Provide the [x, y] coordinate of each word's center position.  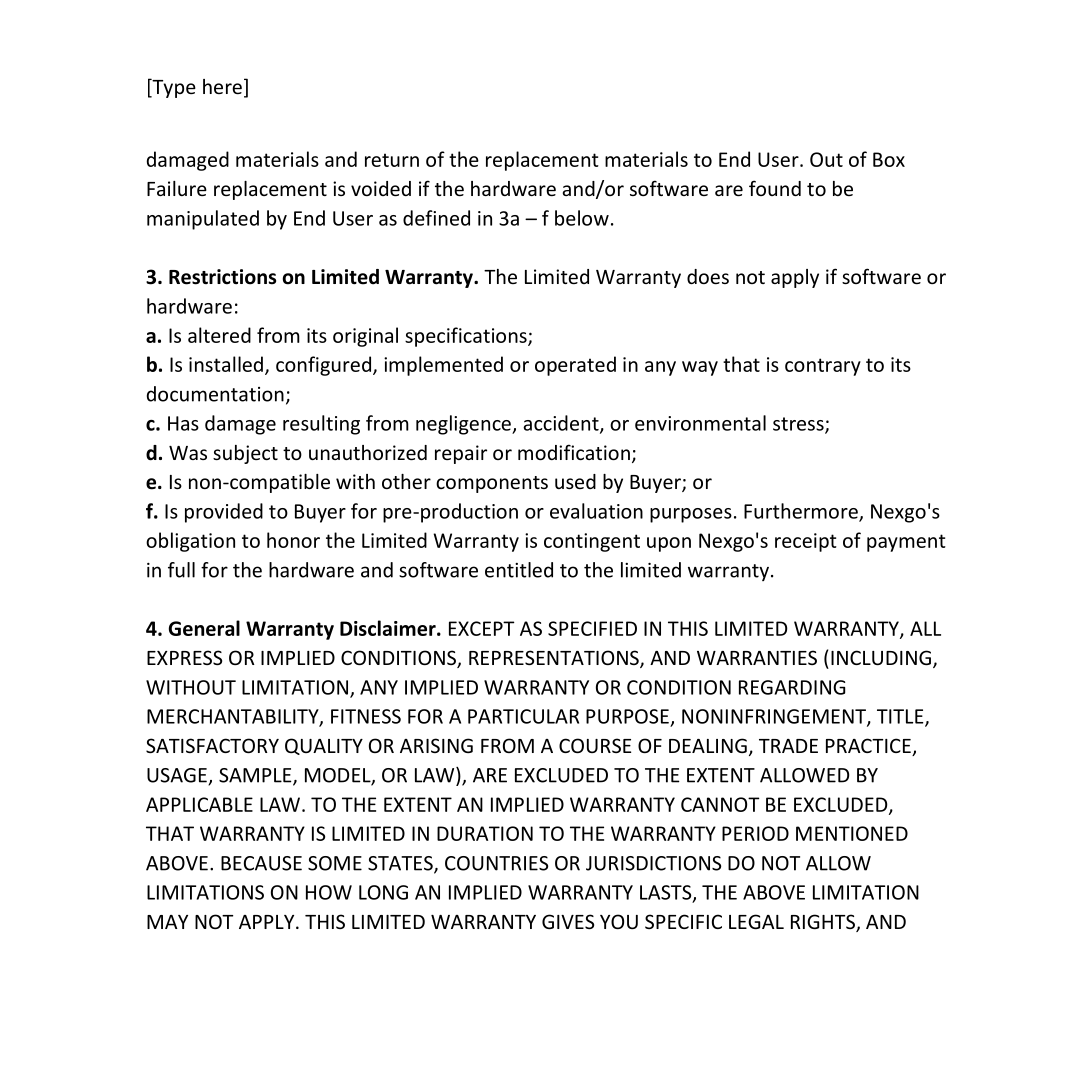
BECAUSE [261, 863]
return [392, 160]
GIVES [568, 921]
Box [889, 159]
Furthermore [802, 512]
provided [224, 513]
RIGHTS [824, 923]
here [222, 86]
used [575, 481]
